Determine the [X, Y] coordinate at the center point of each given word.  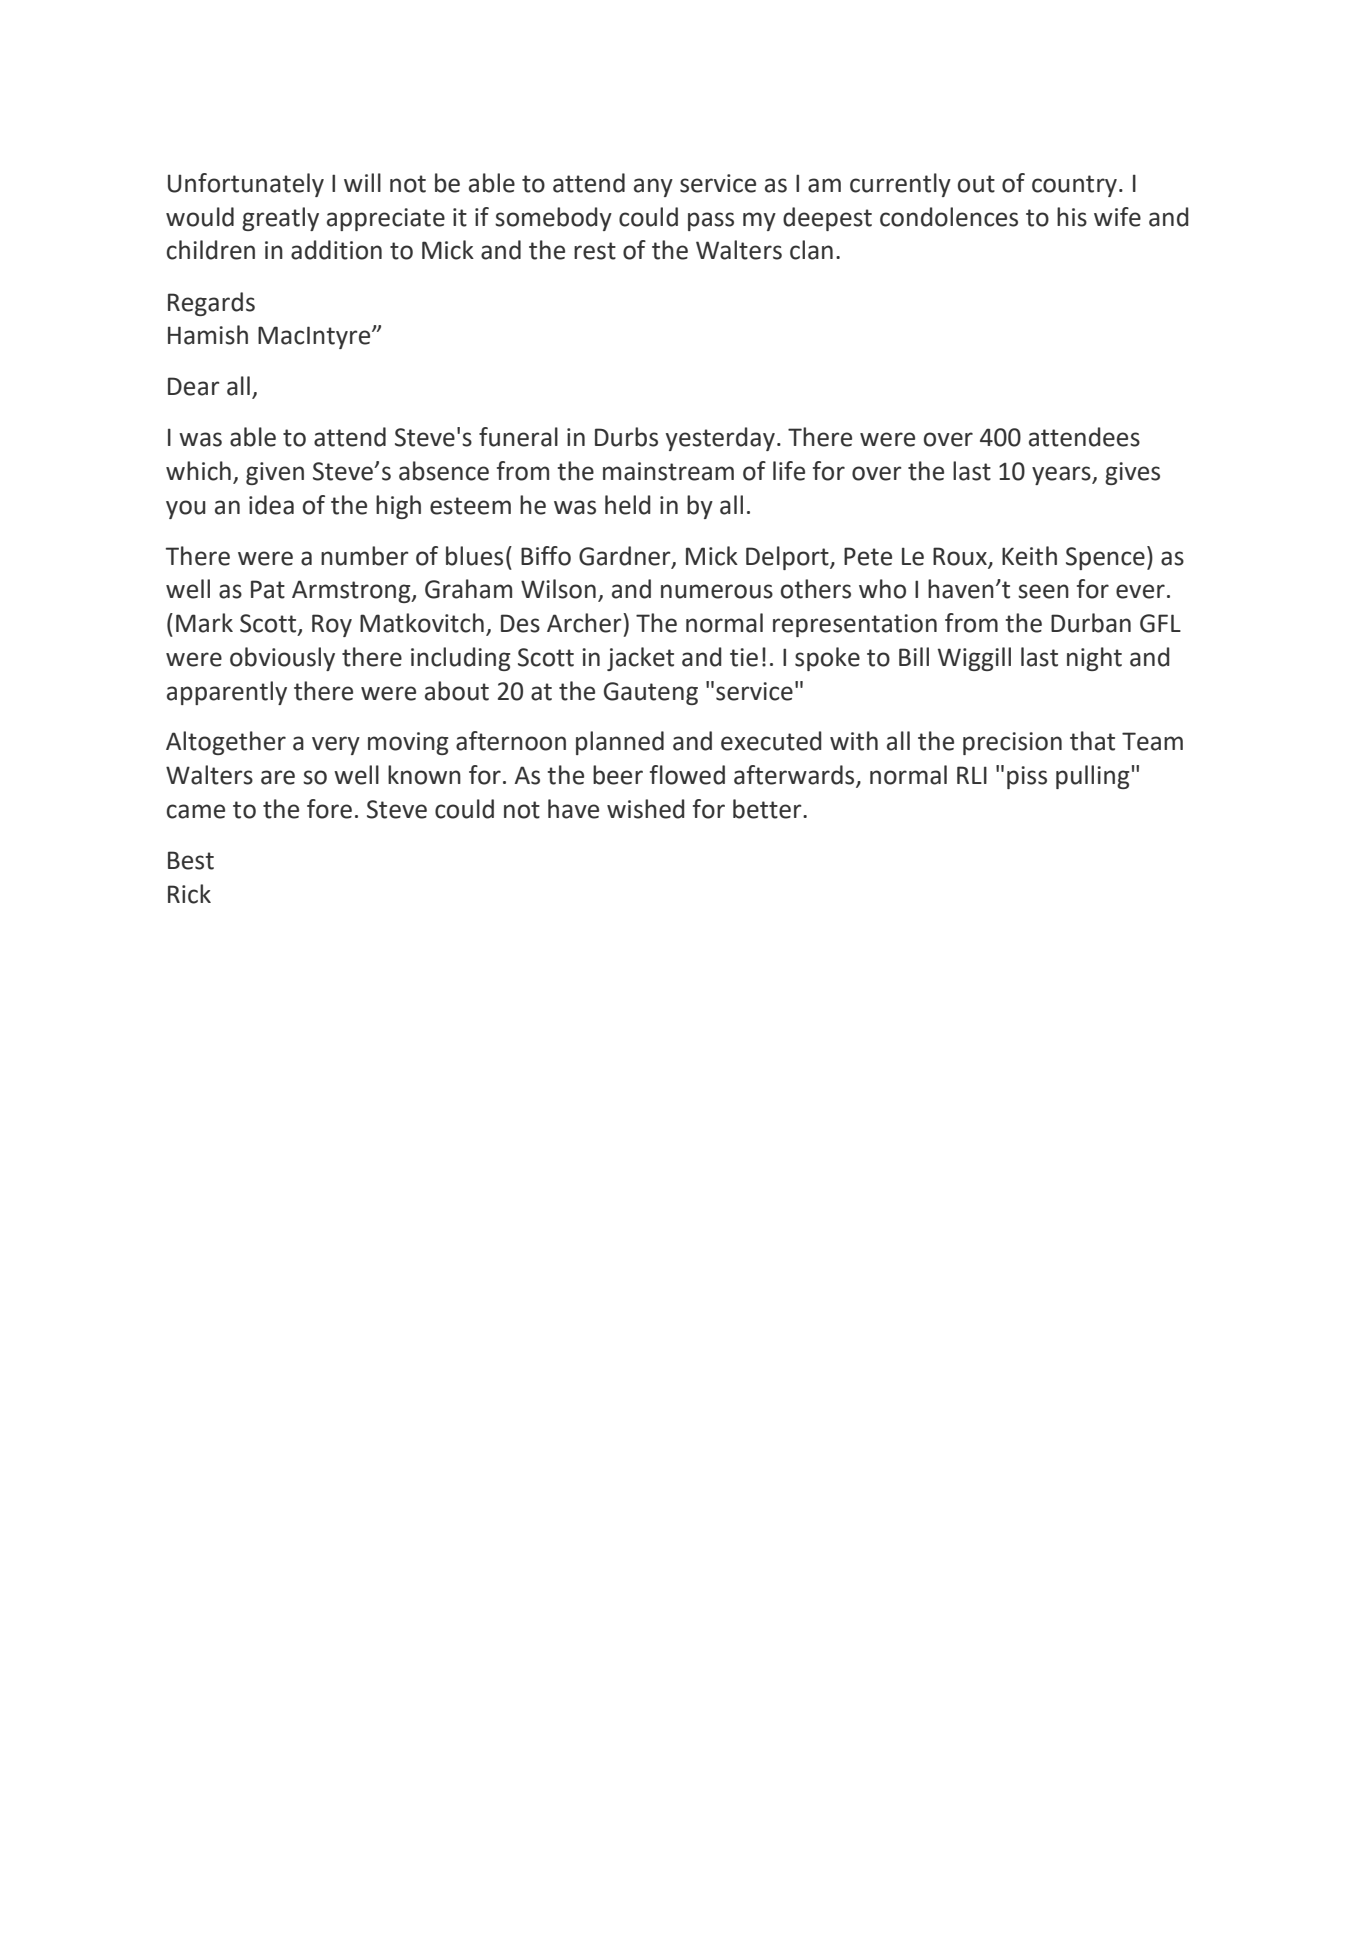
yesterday [720, 439]
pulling [1092, 777]
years [1062, 475]
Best [191, 860]
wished [646, 809]
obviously [282, 659]
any [653, 187]
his [1072, 217]
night [1094, 659]
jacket [640, 659]
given [275, 473]
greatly [280, 219]
